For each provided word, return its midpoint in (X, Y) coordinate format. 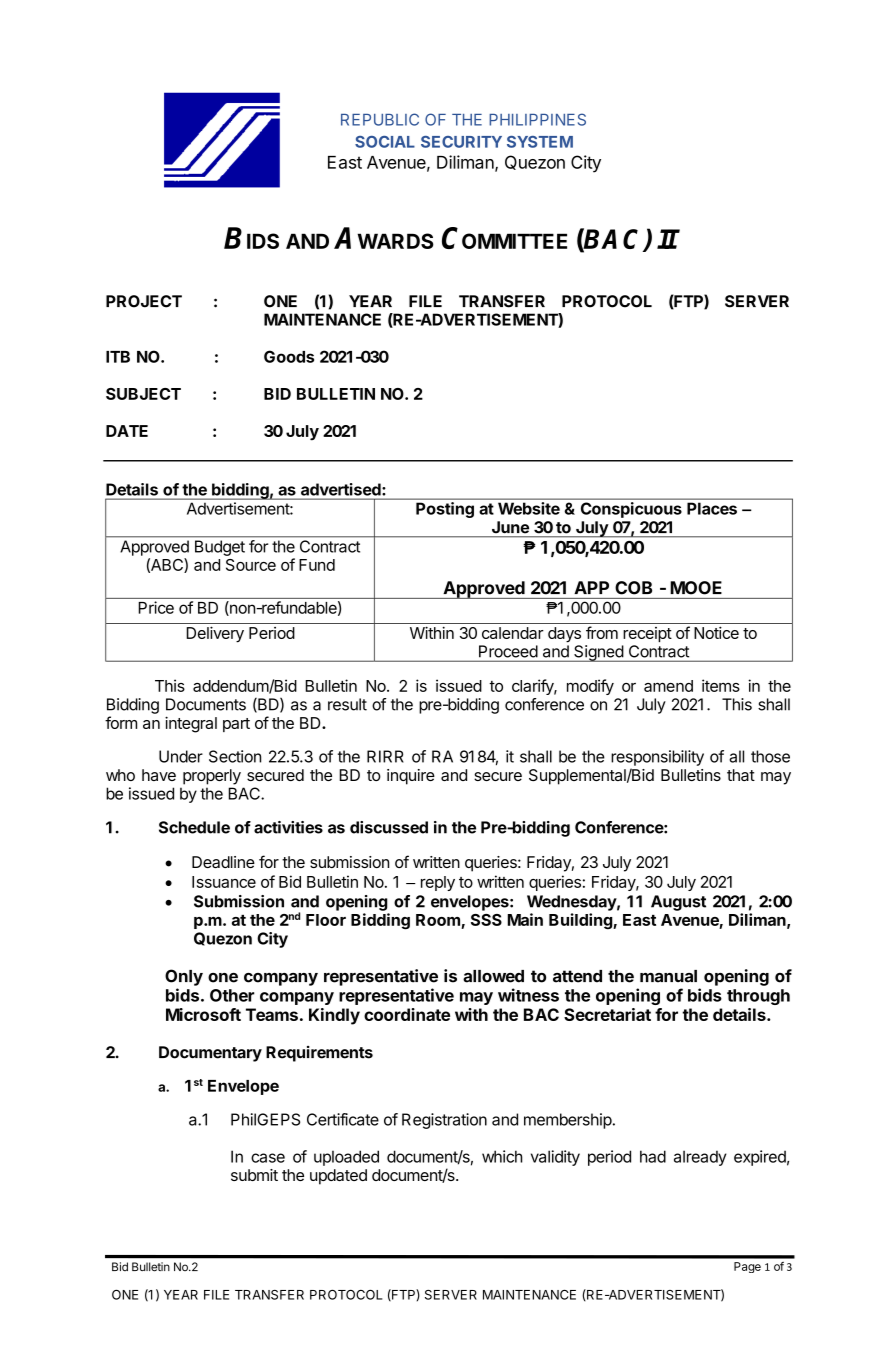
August (678, 903)
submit (254, 1175)
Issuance (224, 882)
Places (712, 509)
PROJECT (144, 301)
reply (438, 883)
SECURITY (461, 142)
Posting (445, 510)
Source (251, 565)
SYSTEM (540, 142)
